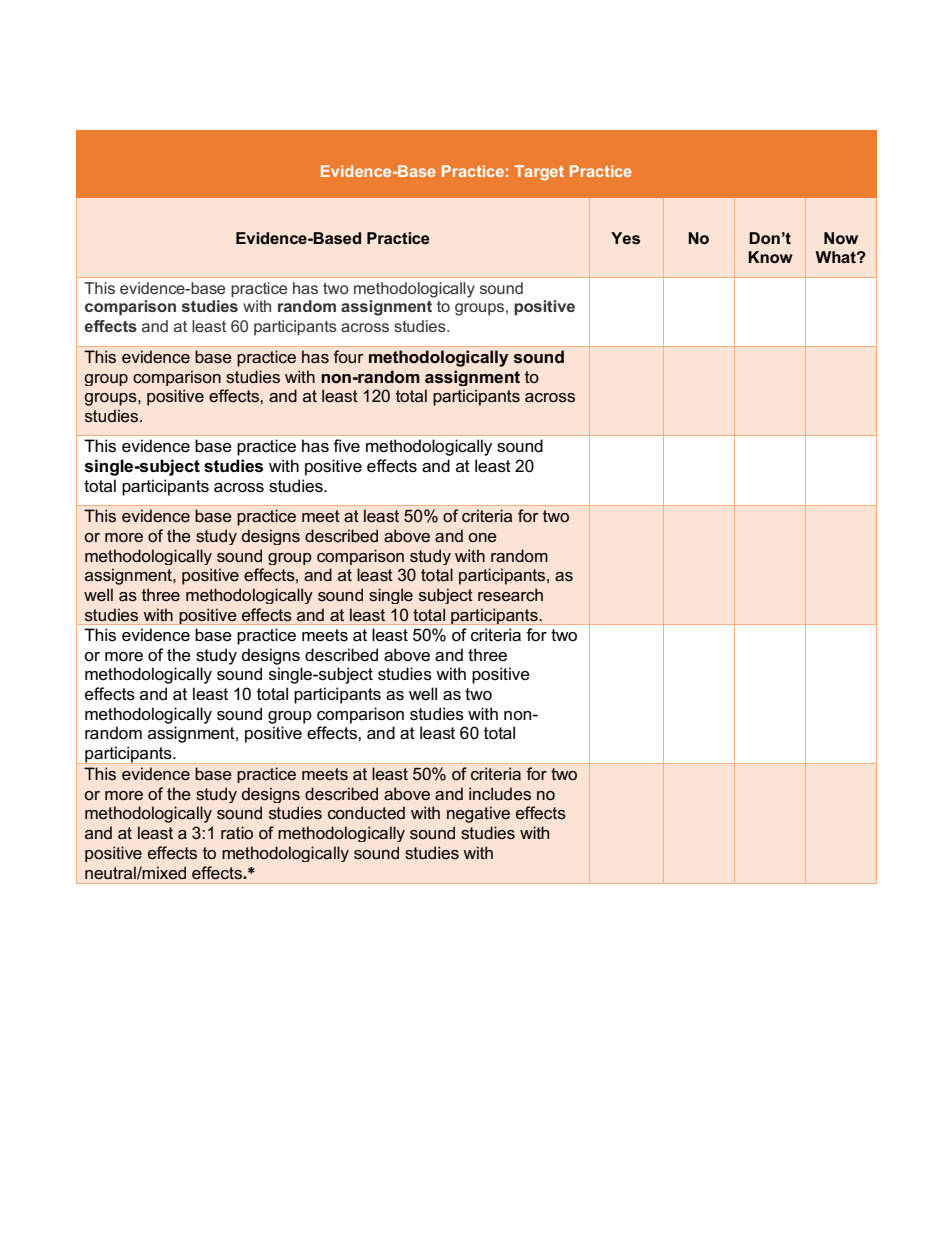  I want to click on four, so click(348, 356).
